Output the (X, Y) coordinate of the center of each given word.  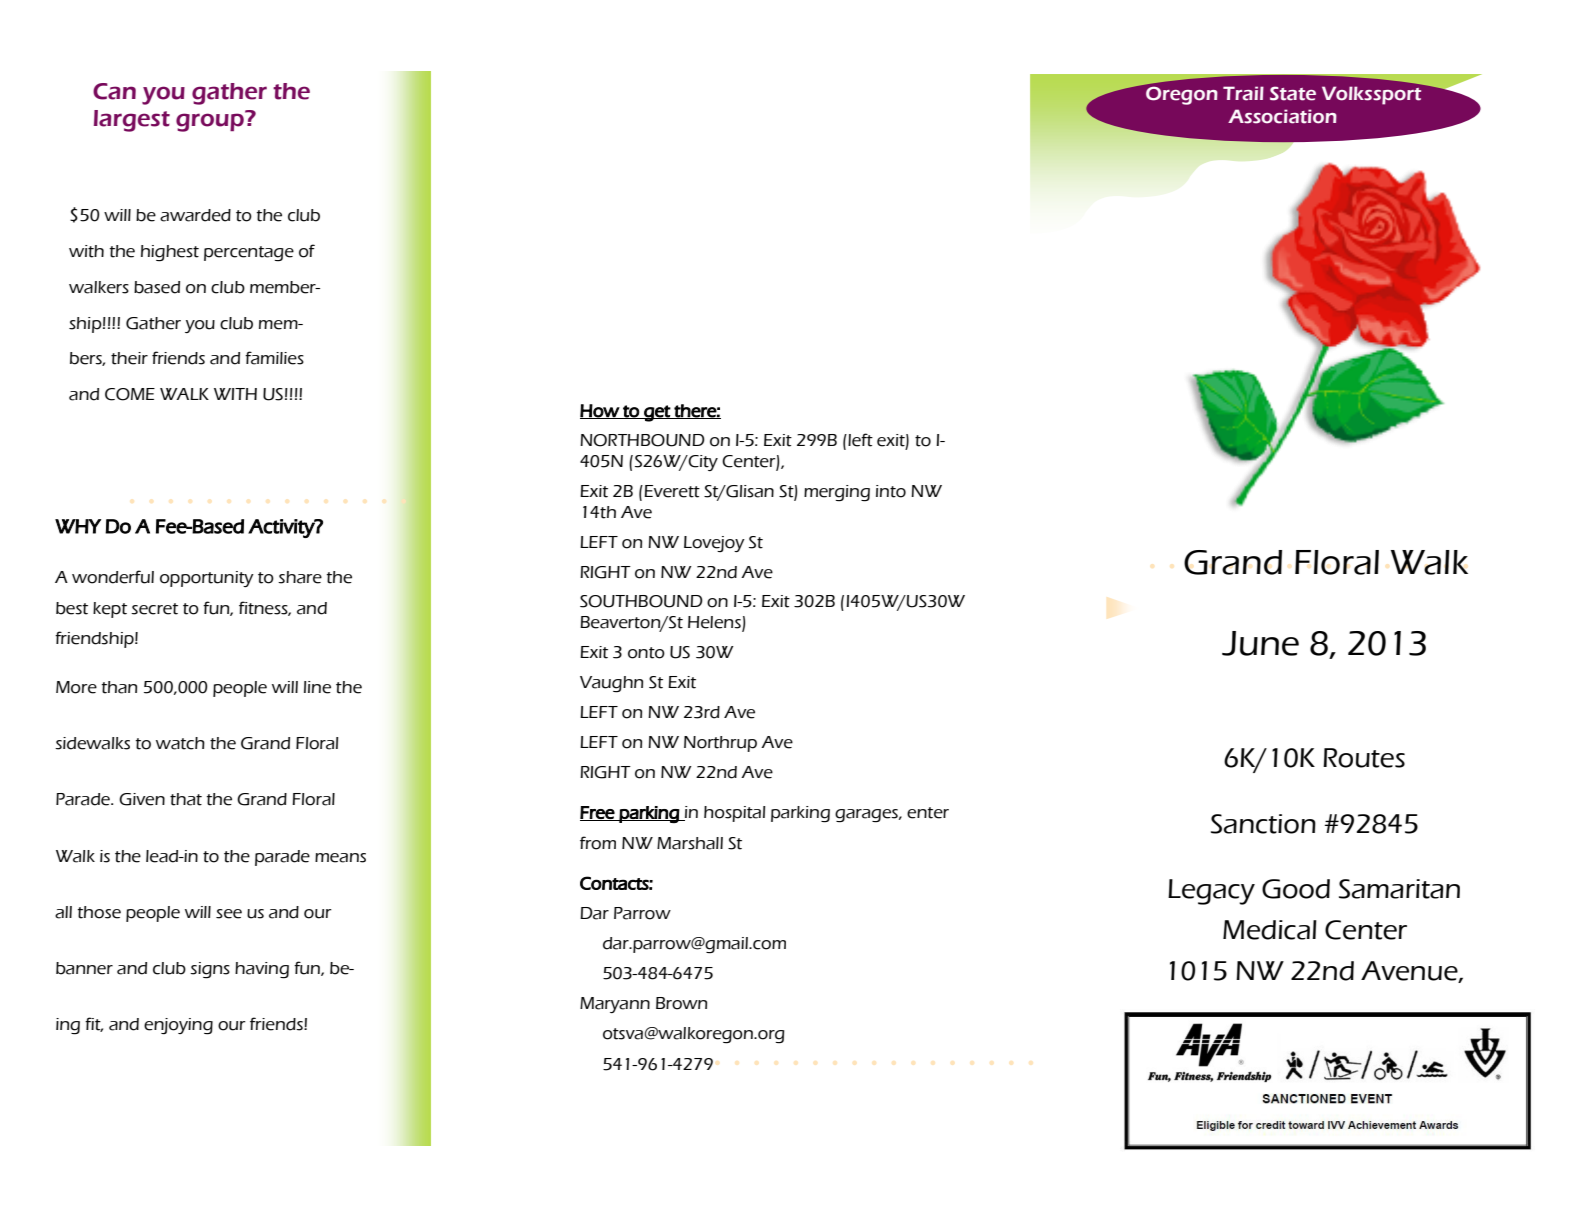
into (891, 491)
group (211, 122)
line (317, 687)
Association (1282, 116)
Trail (1243, 93)
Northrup (720, 744)
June (1260, 643)
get (657, 413)
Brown (681, 1003)
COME (130, 394)
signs (210, 970)
